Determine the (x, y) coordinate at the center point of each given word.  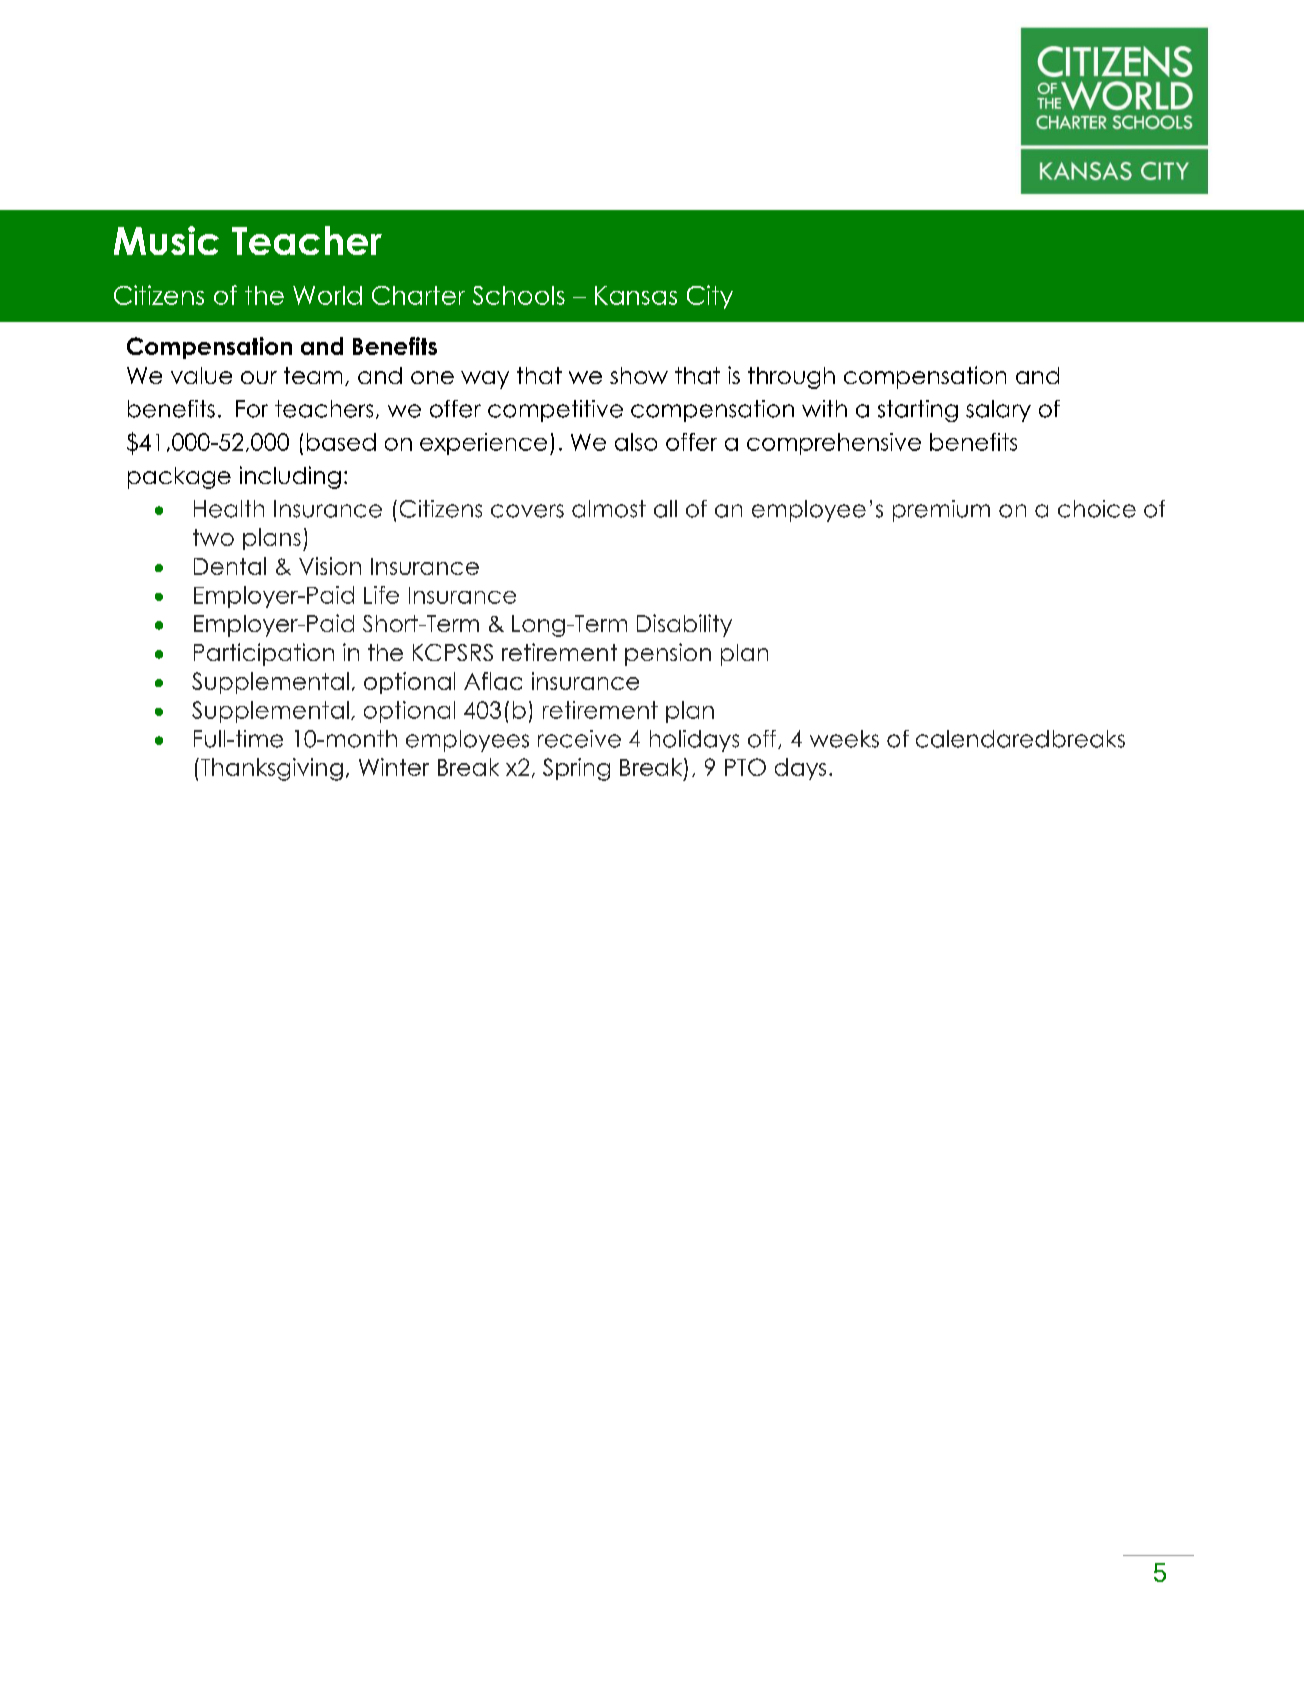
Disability (684, 625)
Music (166, 240)
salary (998, 411)
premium (941, 511)
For (252, 409)
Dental (230, 566)
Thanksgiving (270, 769)
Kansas (636, 295)
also (636, 442)
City (710, 297)
